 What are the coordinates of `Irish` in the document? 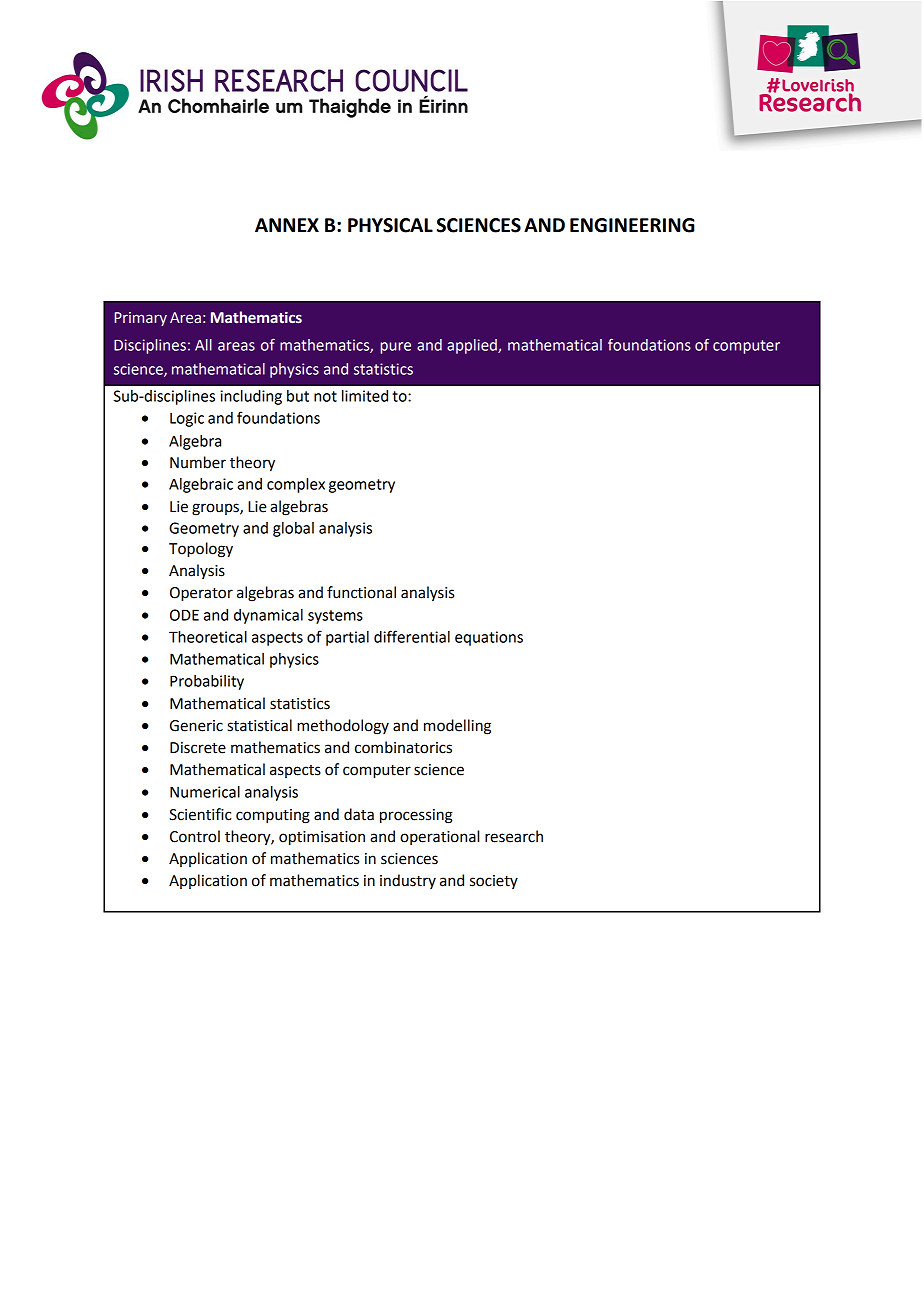 It's located at (239, 107).
